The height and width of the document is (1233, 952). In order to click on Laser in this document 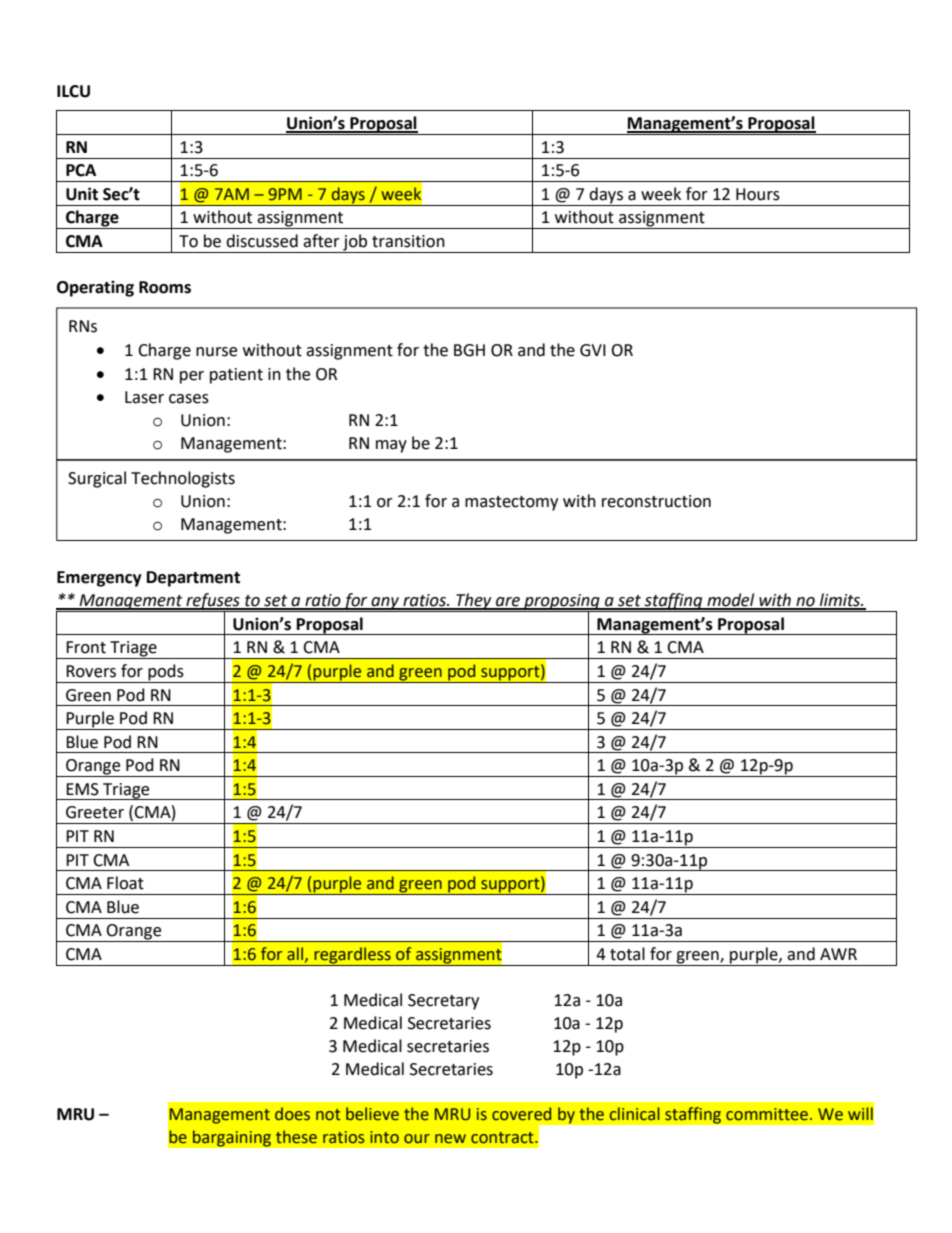, I will do `click(144, 397)`.
